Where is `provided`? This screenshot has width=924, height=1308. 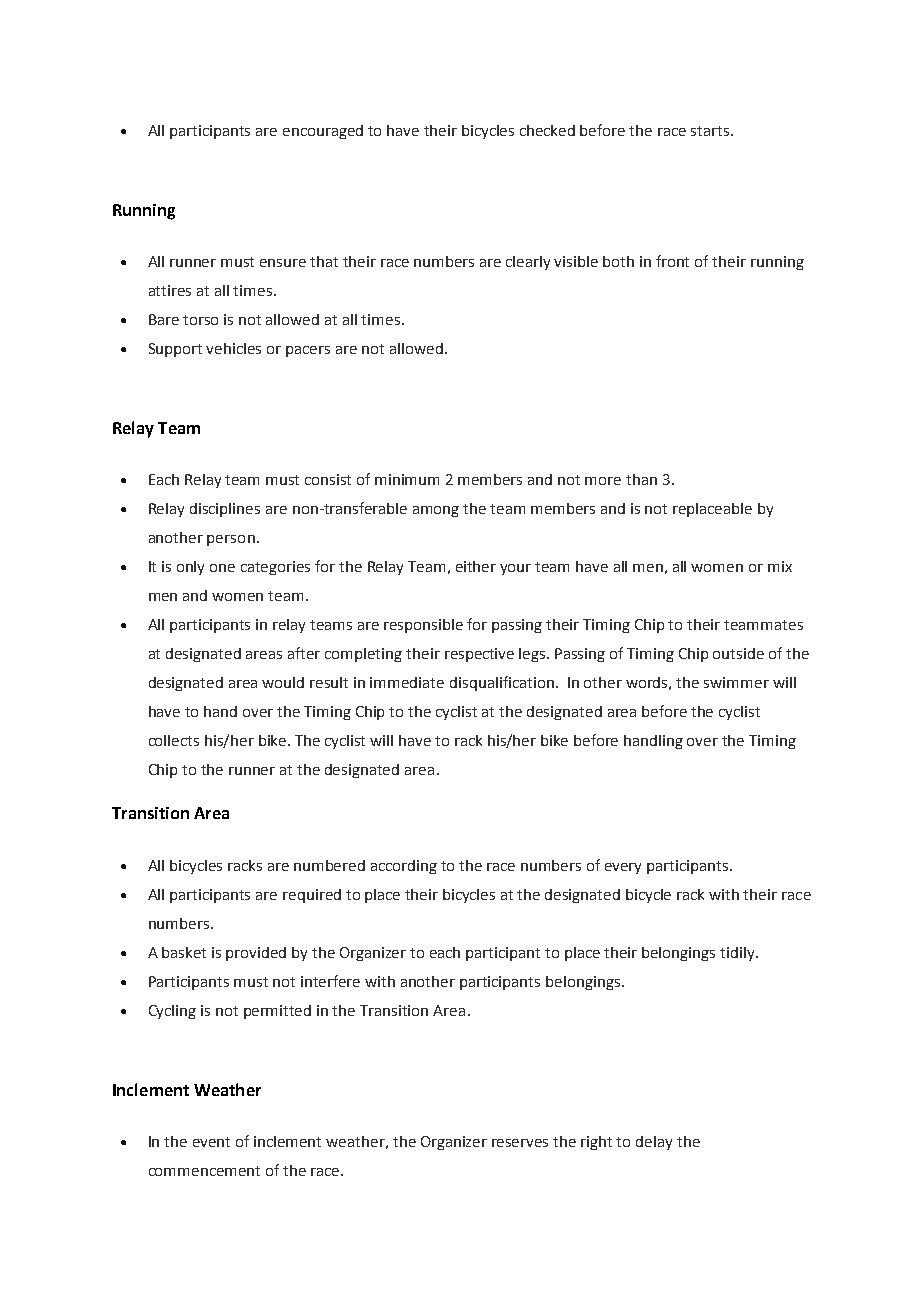 provided is located at coordinates (256, 954).
